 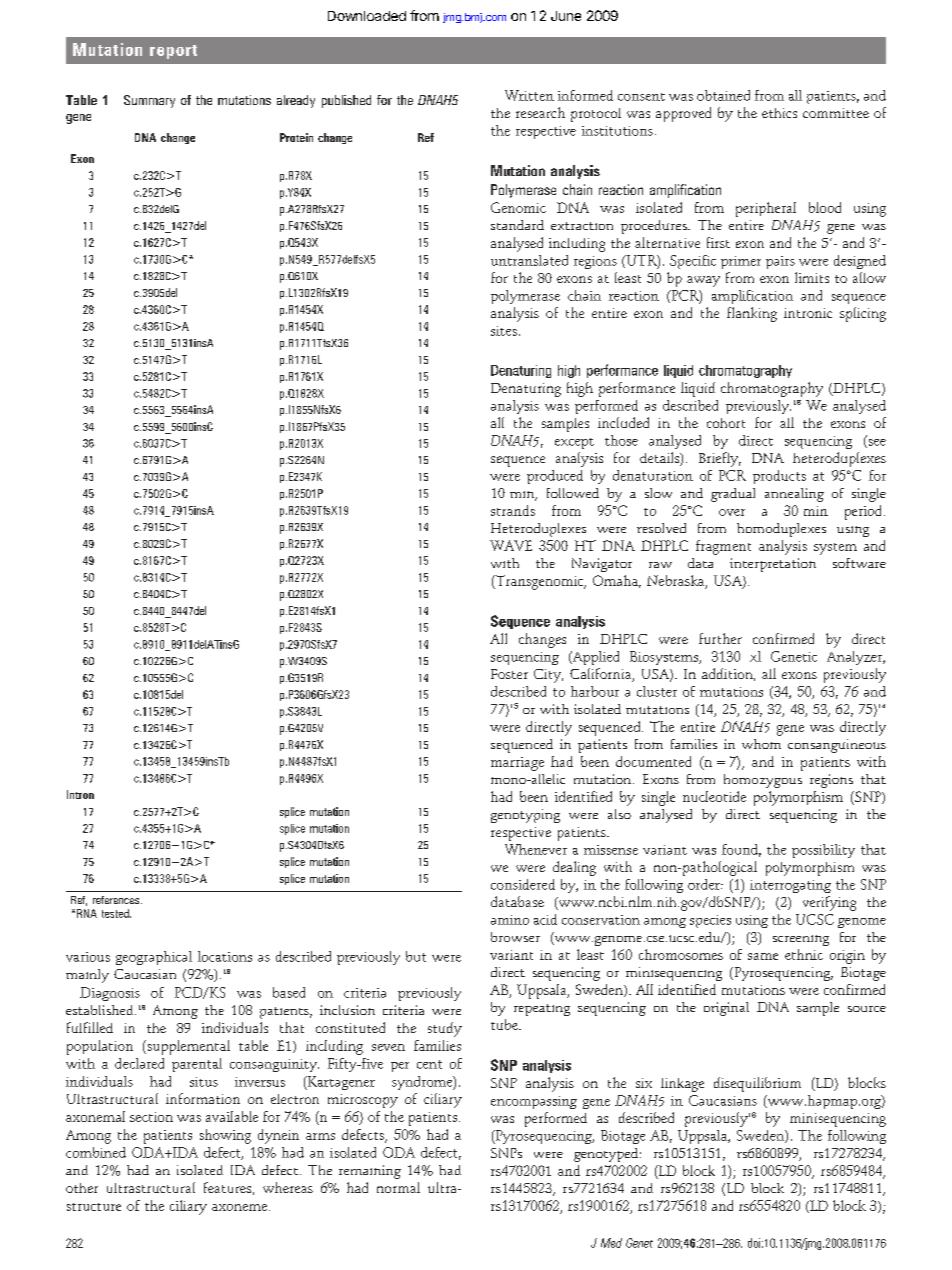 What do you see at coordinates (173, 52) in the document?
I see `report` at bounding box center [173, 52].
